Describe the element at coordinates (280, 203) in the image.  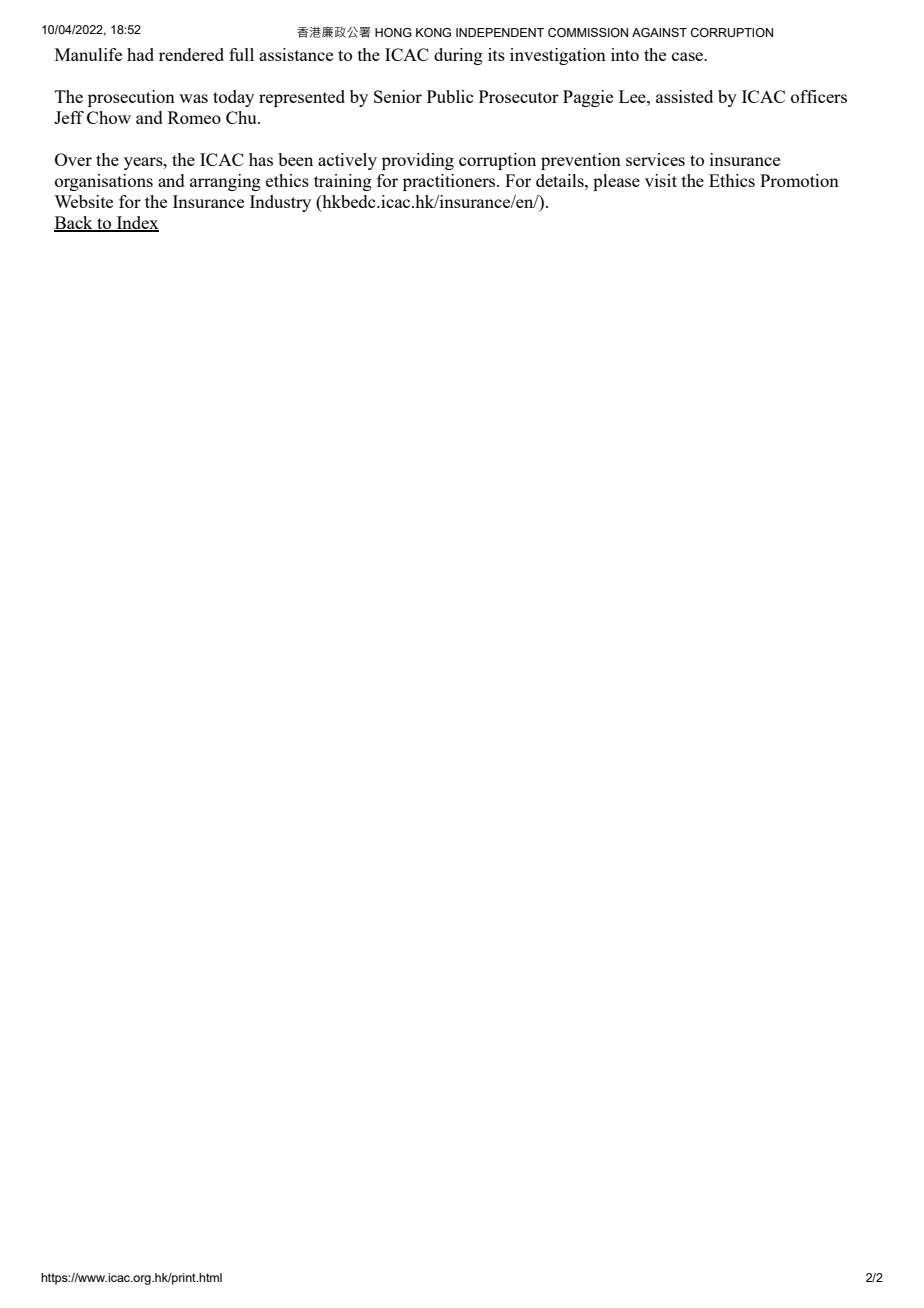
I see `Industry` at that location.
